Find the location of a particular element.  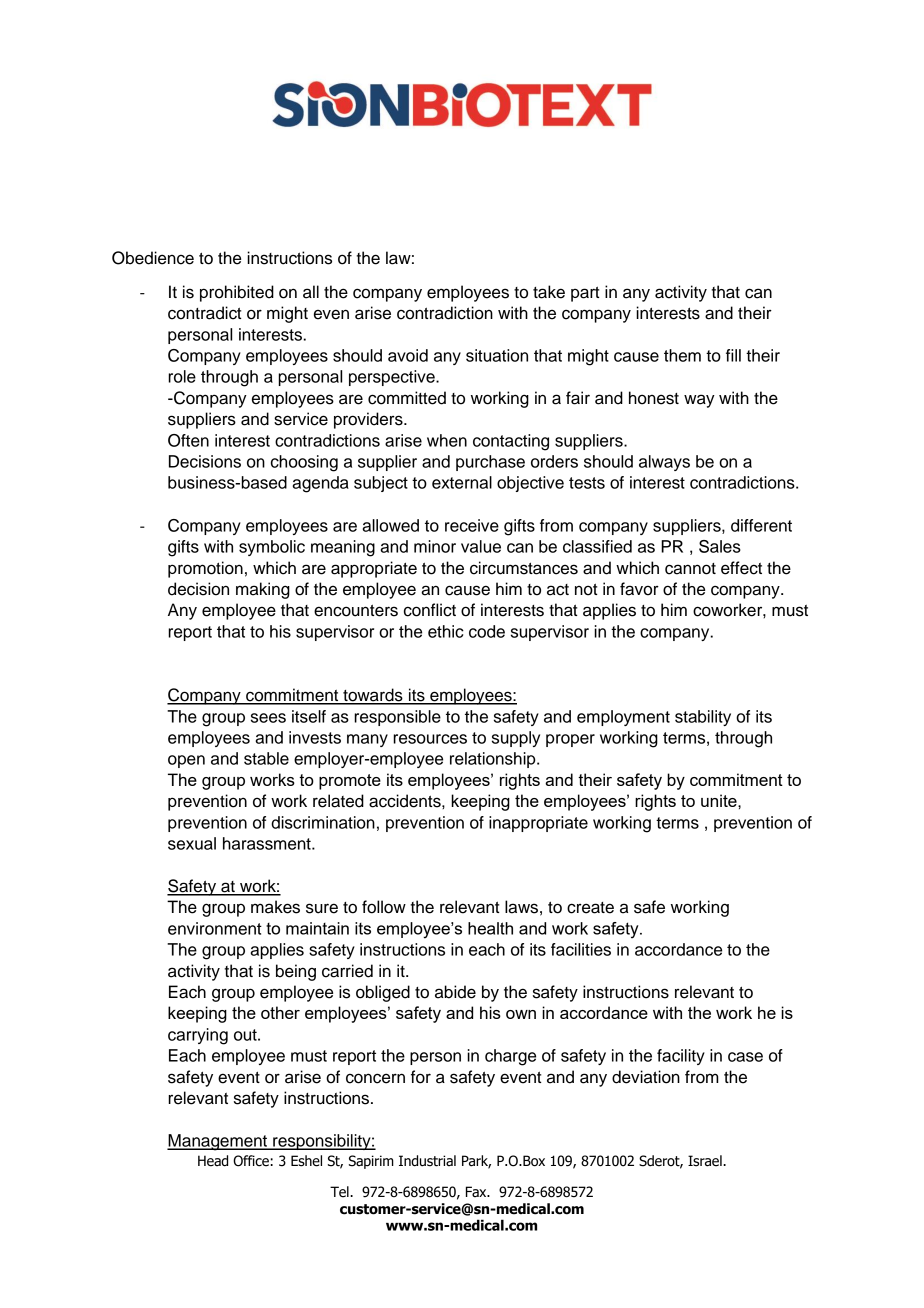

minor is located at coordinates (435, 546).
